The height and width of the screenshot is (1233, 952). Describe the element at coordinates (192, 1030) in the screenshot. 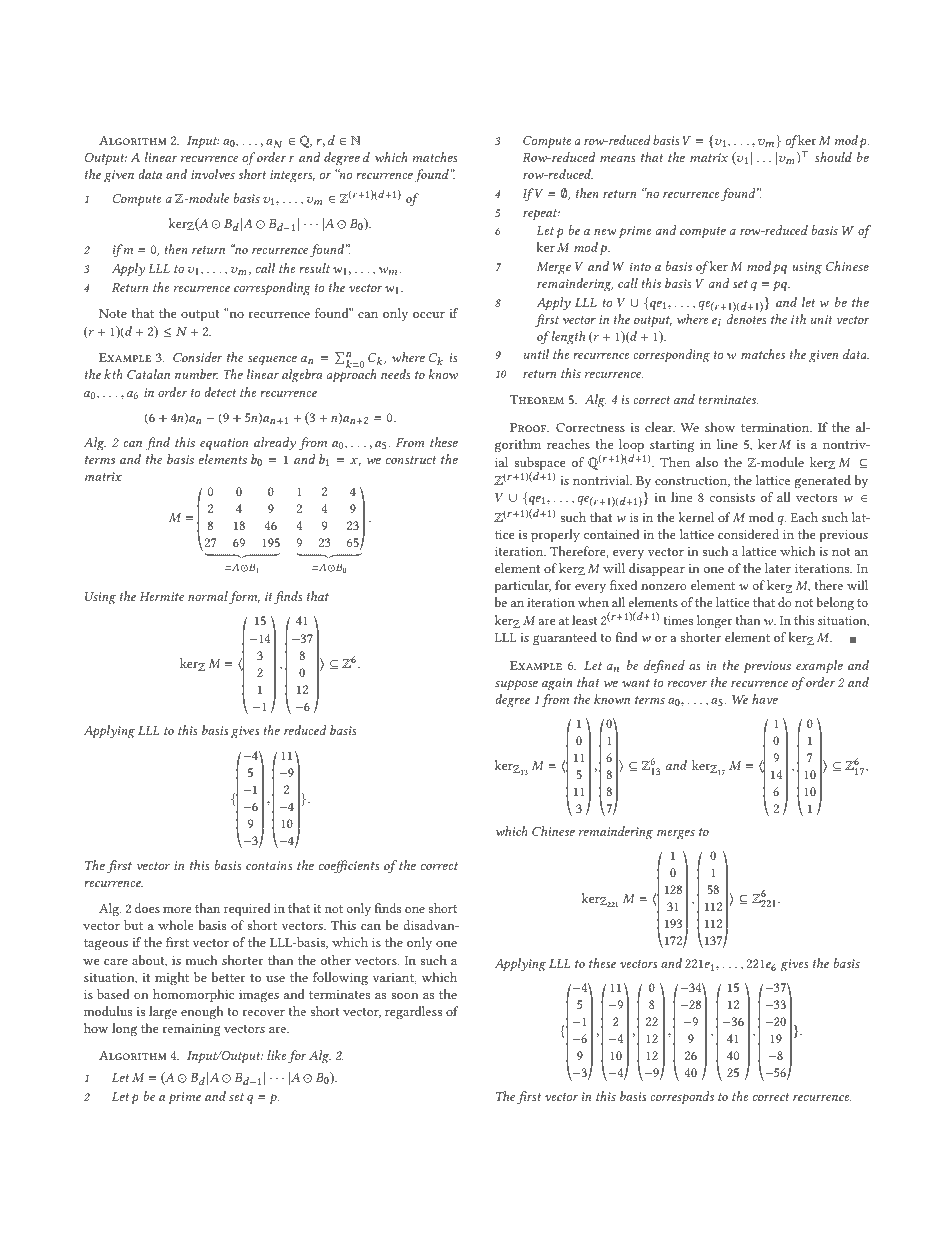

I see `remaining` at that location.
